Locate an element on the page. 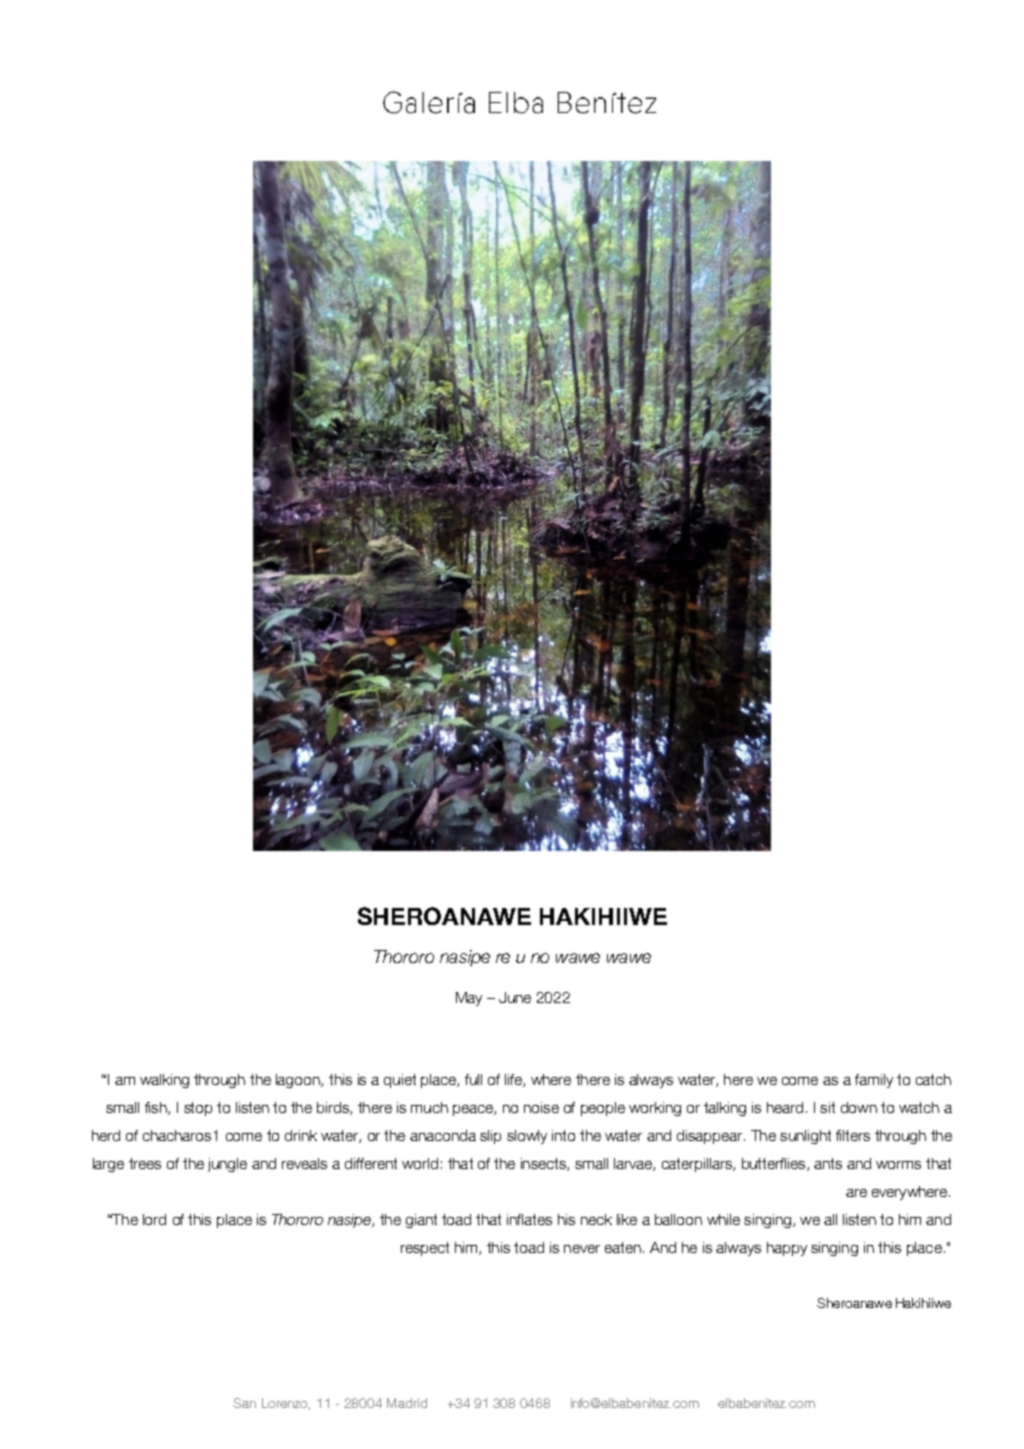 The image size is (1024, 1449). May is located at coordinates (469, 999).
